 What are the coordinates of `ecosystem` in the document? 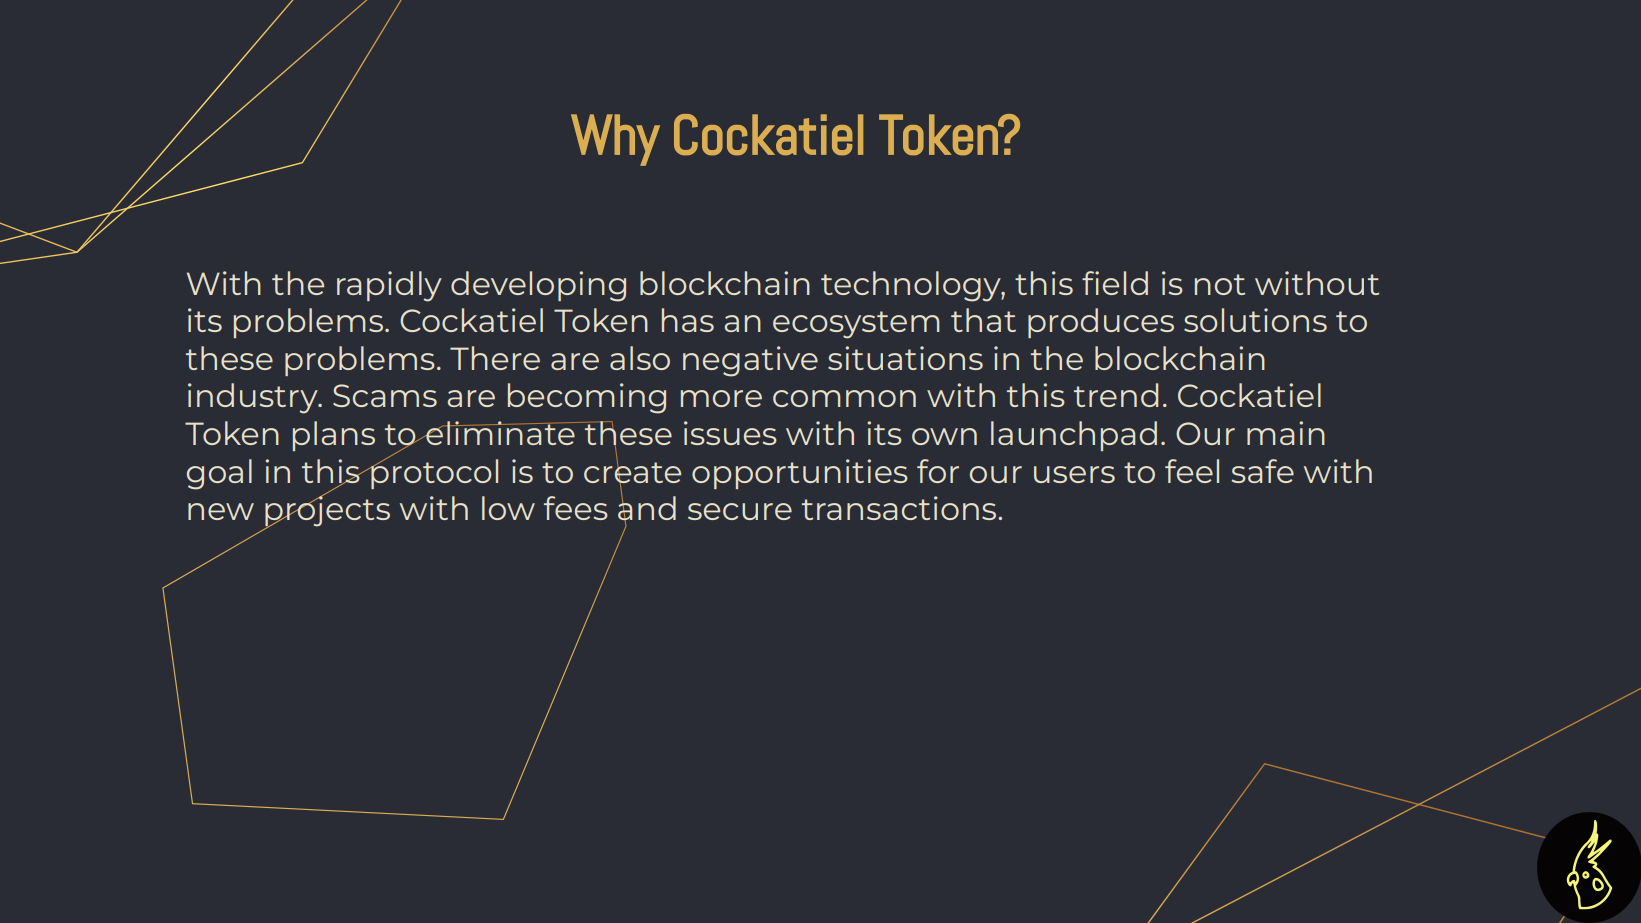 It's located at (856, 325).
